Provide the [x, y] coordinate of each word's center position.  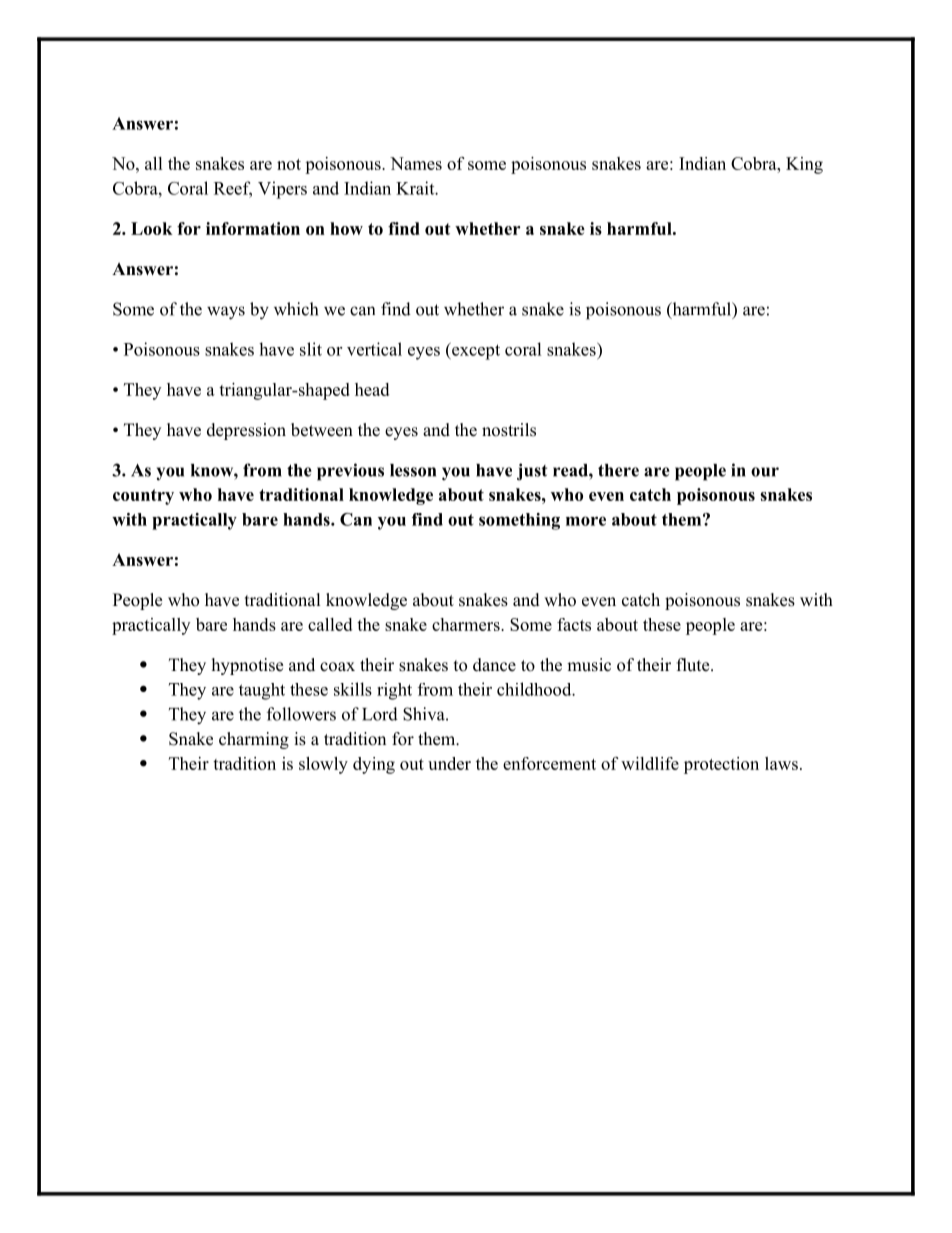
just [532, 472]
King [804, 165]
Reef [233, 189]
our [765, 472]
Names [416, 163]
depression [246, 431]
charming [254, 740]
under [449, 763]
